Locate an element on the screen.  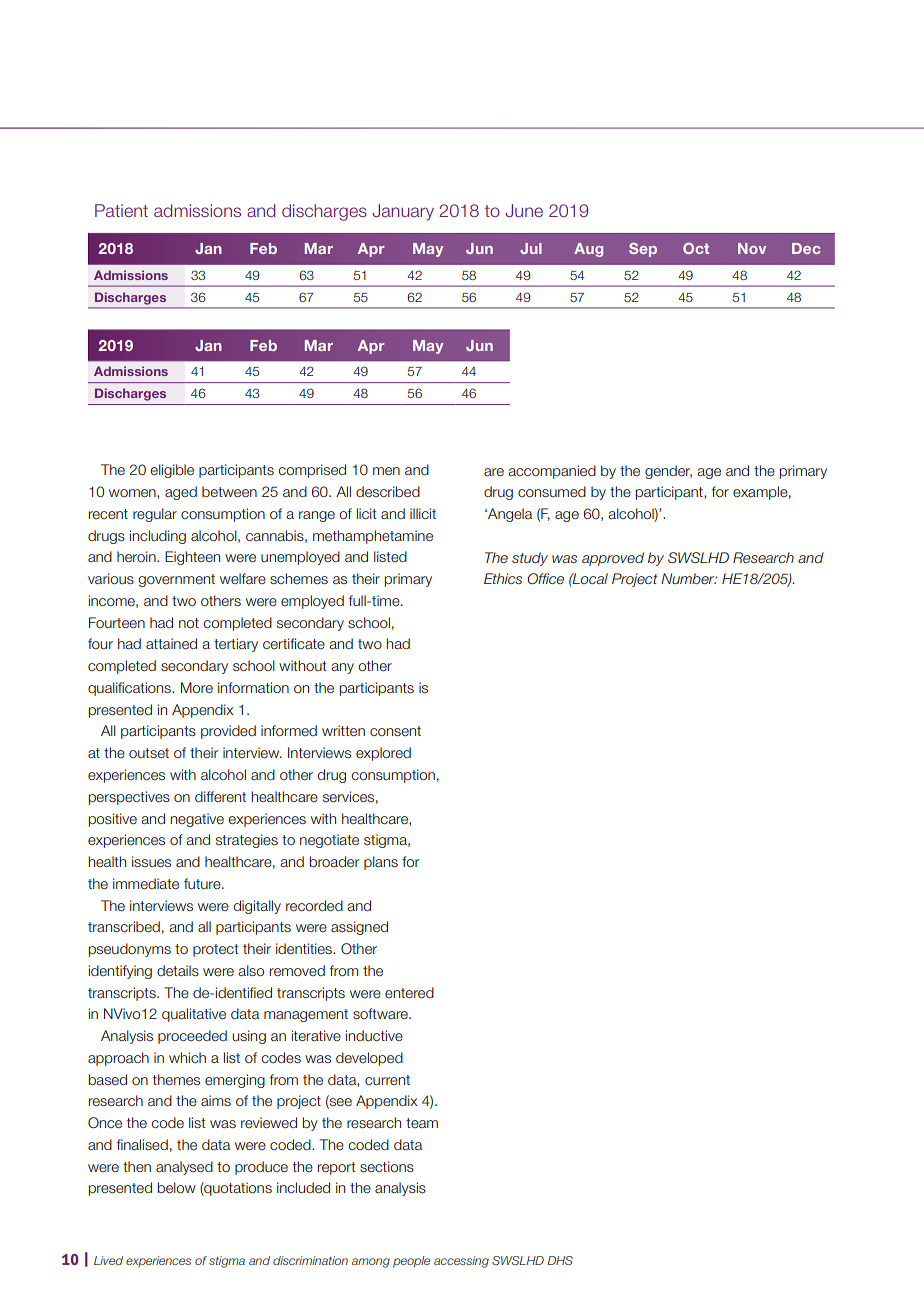
below is located at coordinates (177, 1188).
